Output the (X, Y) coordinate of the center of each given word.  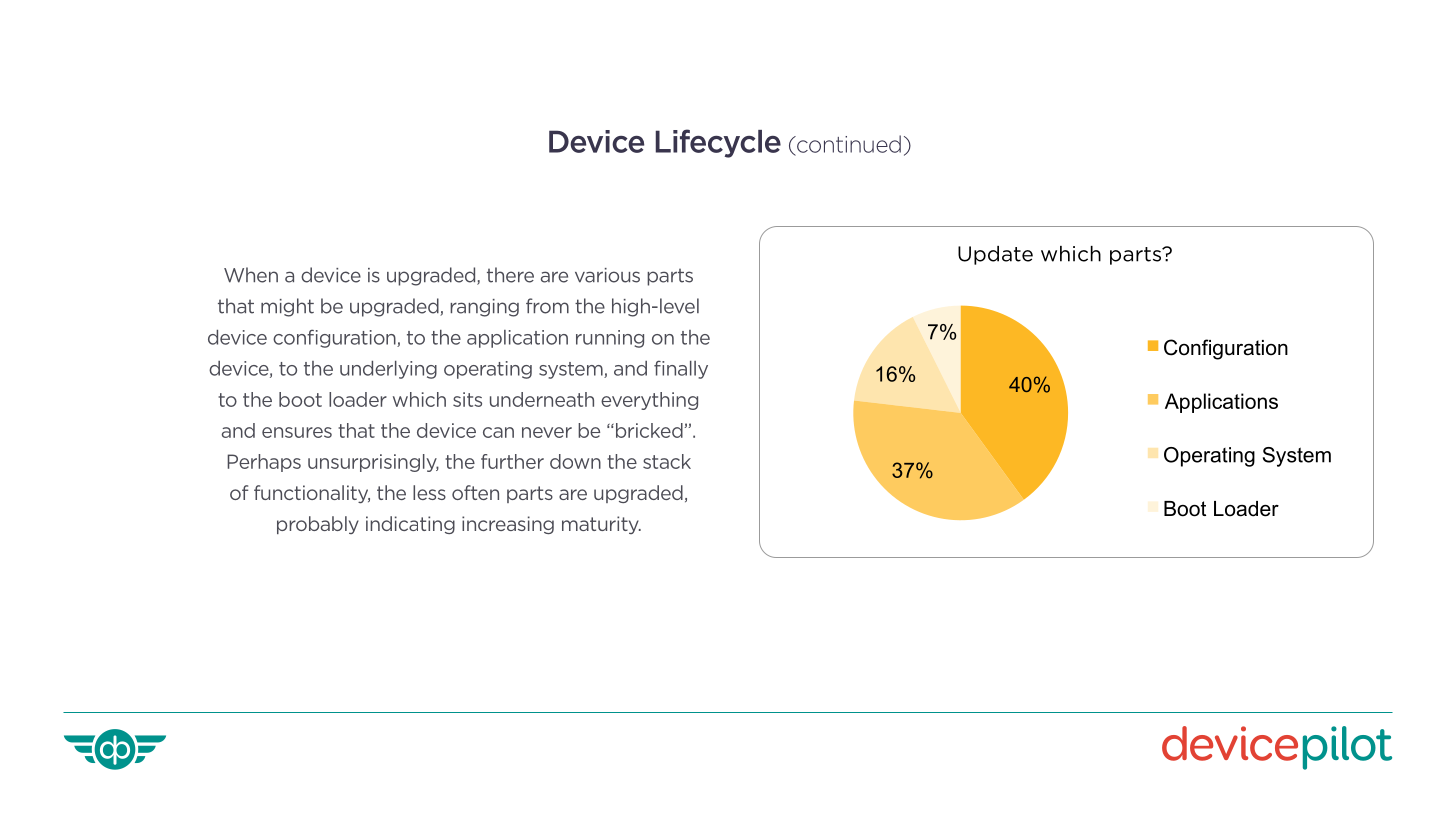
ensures (297, 432)
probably (318, 525)
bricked (649, 430)
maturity (601, 525)
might (287, 307)
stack (667, 461)
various (607, 275)
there (510, 275)
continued (847, 145)
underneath (542, 399)
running (610, 339)
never (547, 432)
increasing (508, 525)
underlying (388, 370)
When (251, 275)
